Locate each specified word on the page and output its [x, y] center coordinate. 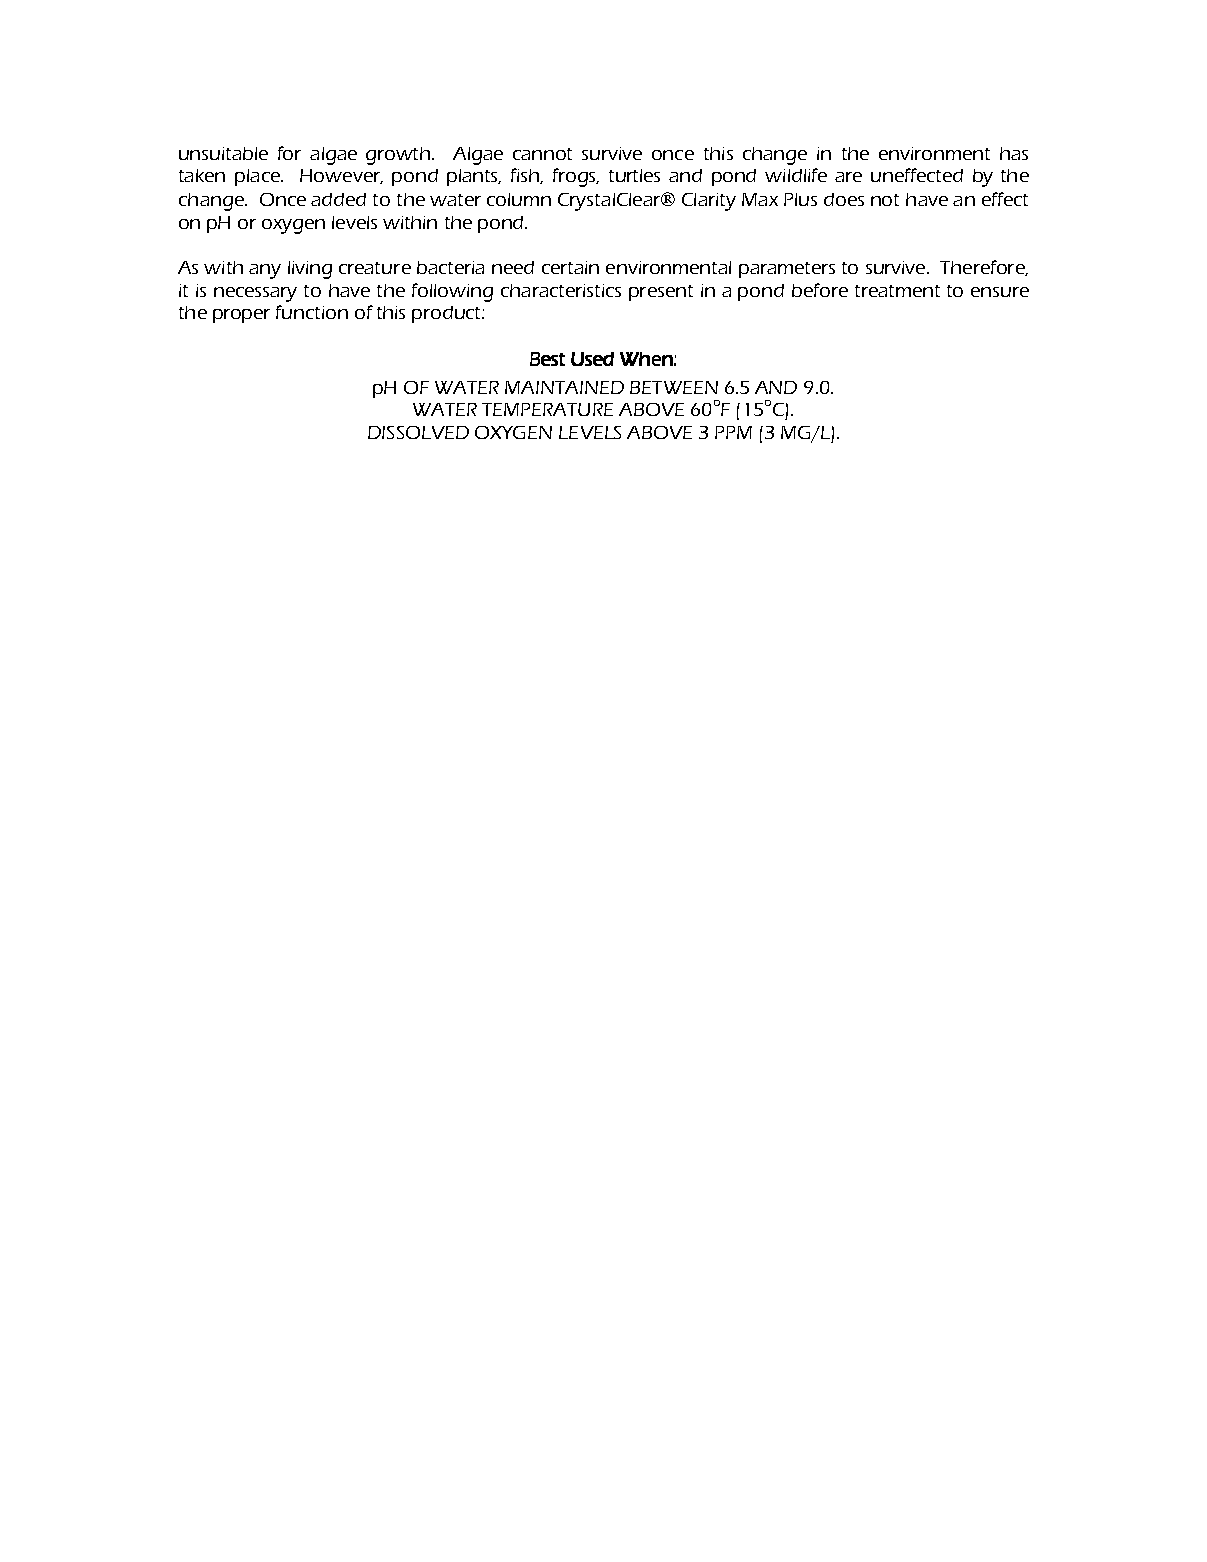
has [1014, 153]
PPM [733, 432]
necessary [255, 294]
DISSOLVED [418, 432]
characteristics [561, 290]
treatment [897, 291]
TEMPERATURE [547, 409]
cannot [542, 154]
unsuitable [223, 153]
